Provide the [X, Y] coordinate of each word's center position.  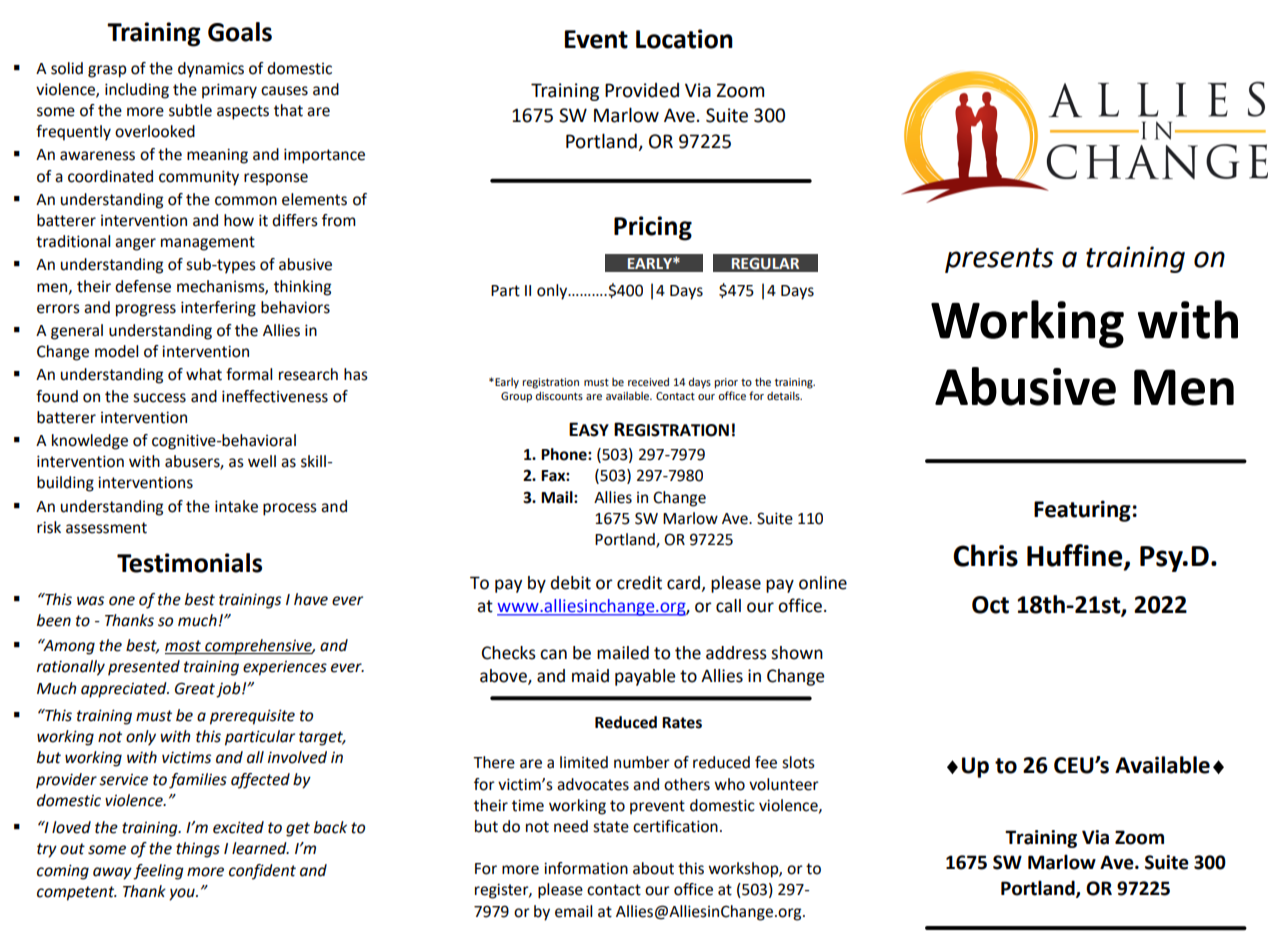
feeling [158, 872]
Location [684, 39]
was [90, 601]
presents [999, 260]
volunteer [784, 784]
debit [570, 583]
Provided [642, 90]
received [648, 382]
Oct [990, 605]
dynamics [211, 70]
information [586, 868]
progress [146, 310]
